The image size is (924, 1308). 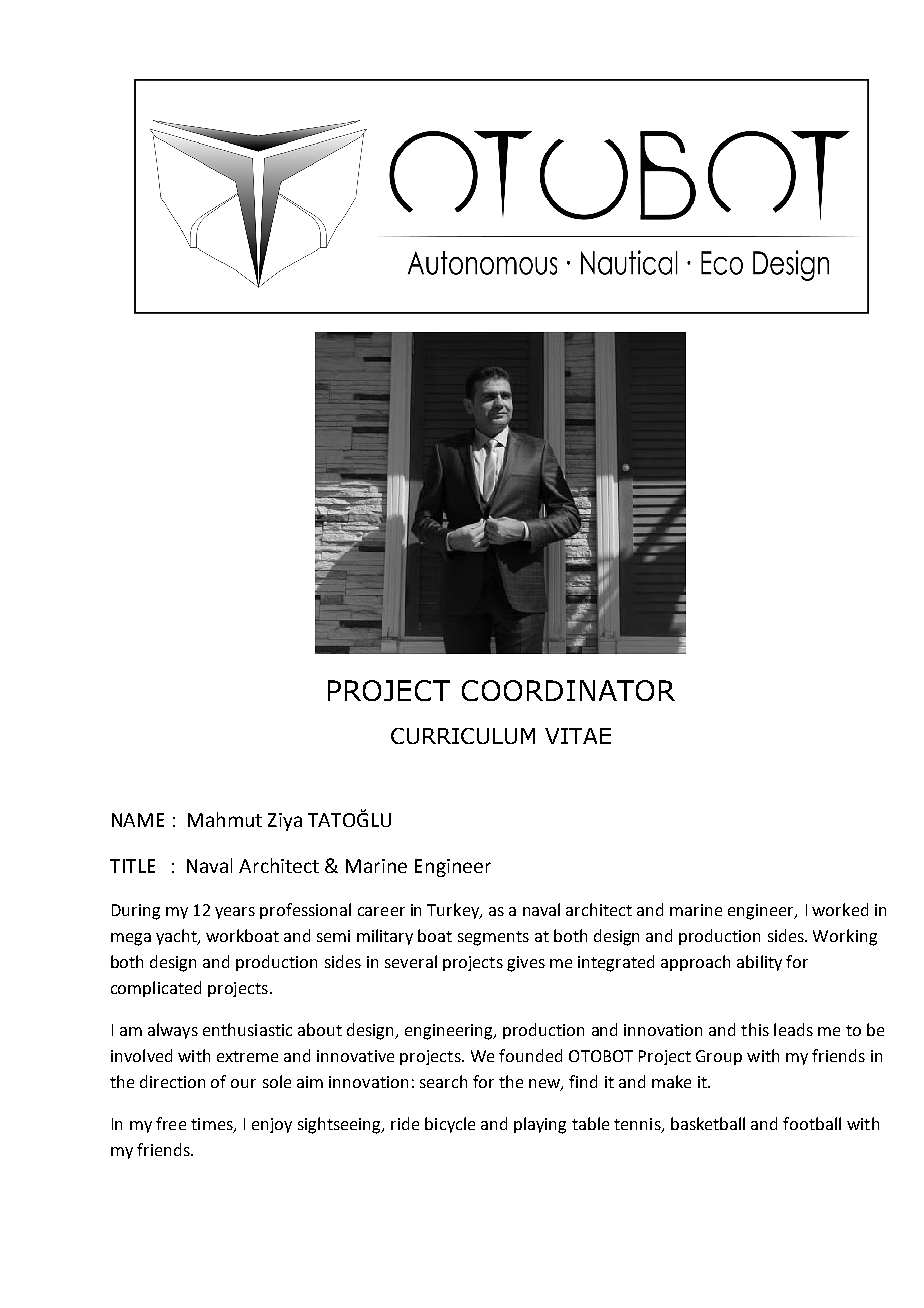 What do you see at coordinates (463, 736) in the document?
I see `CURRICULUM` at bounding box center [463, 736].
